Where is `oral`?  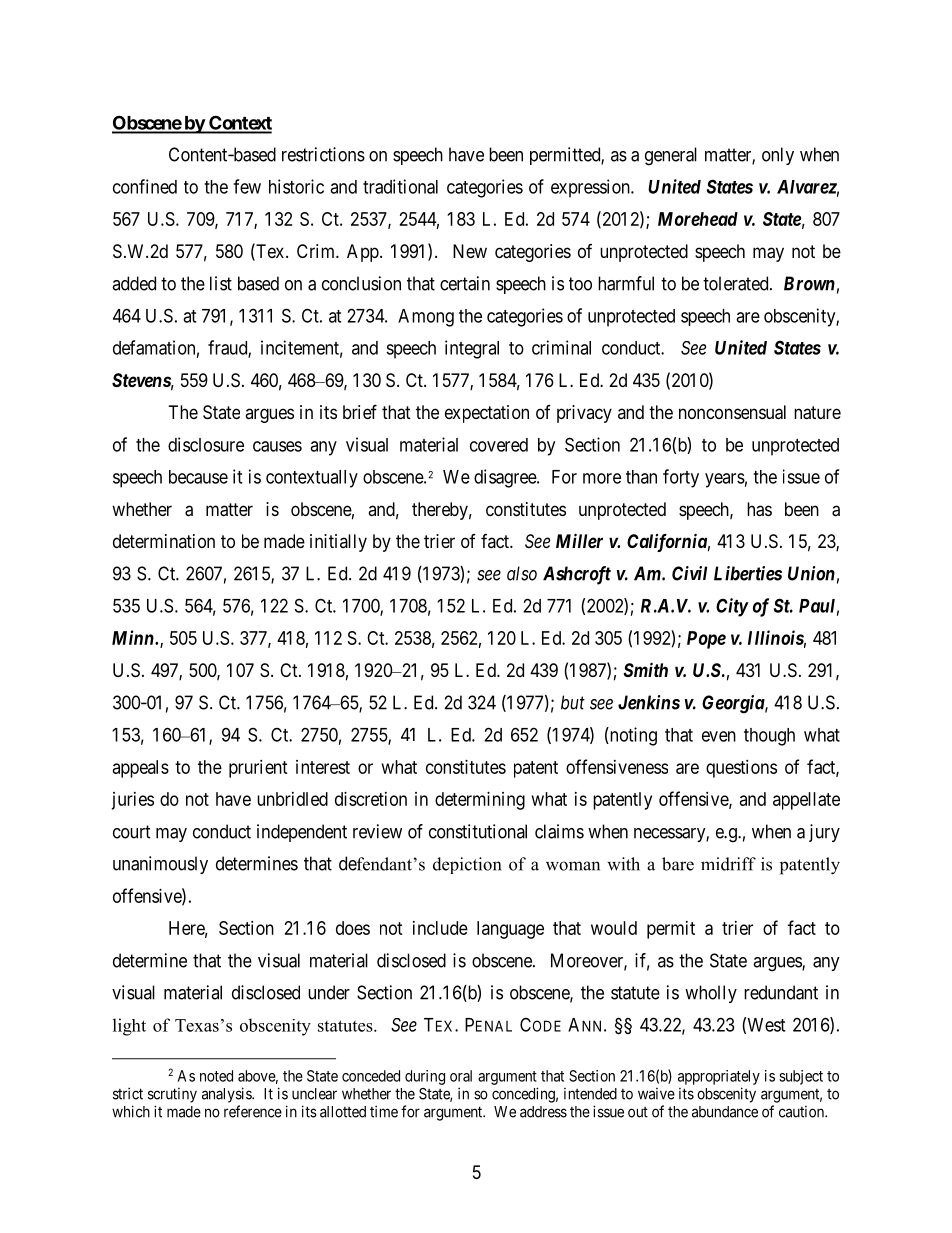
oral is located at coordinates (461, 1076).
